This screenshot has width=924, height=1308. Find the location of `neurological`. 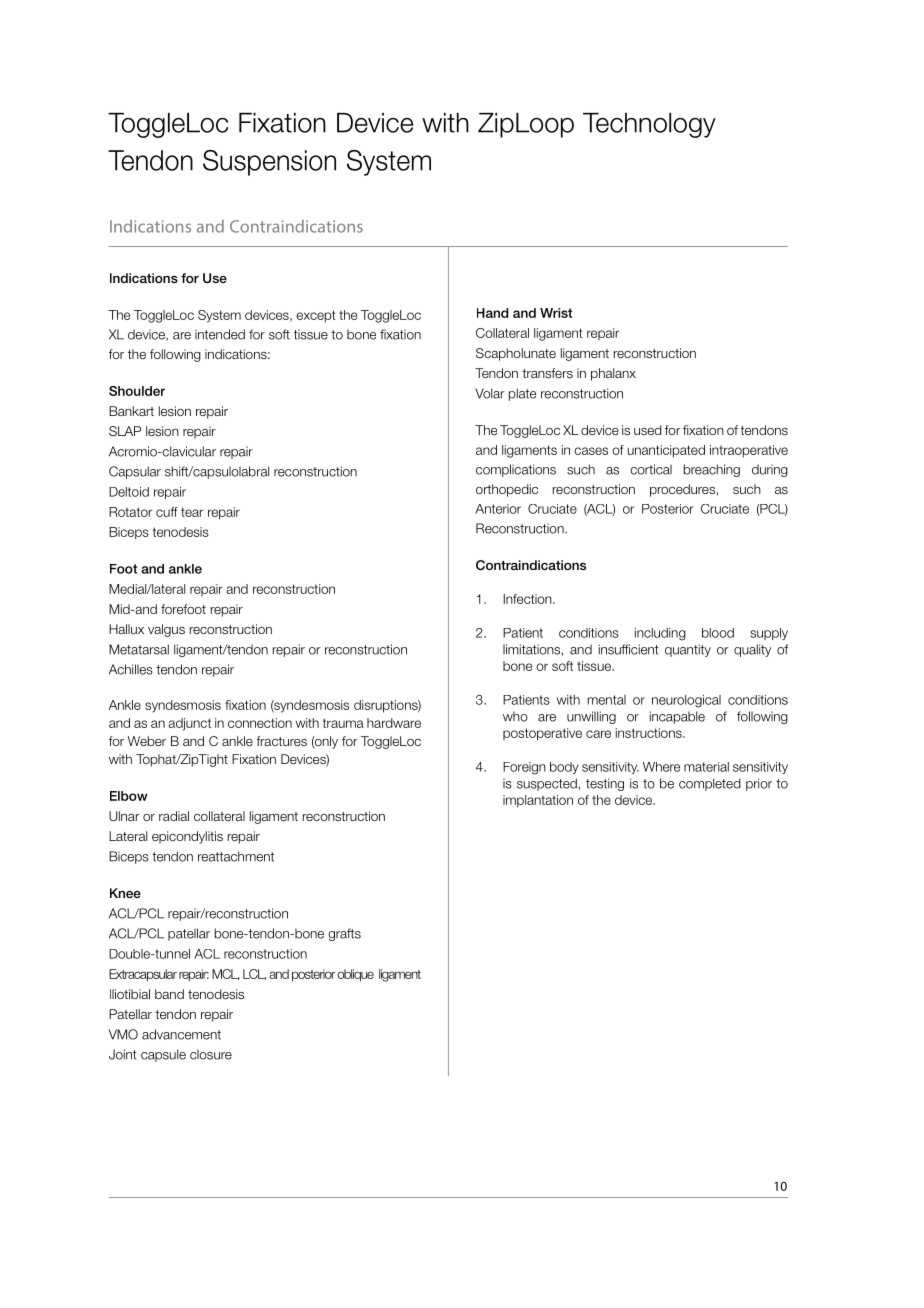

neurological is located at coordinates (686, 701).
